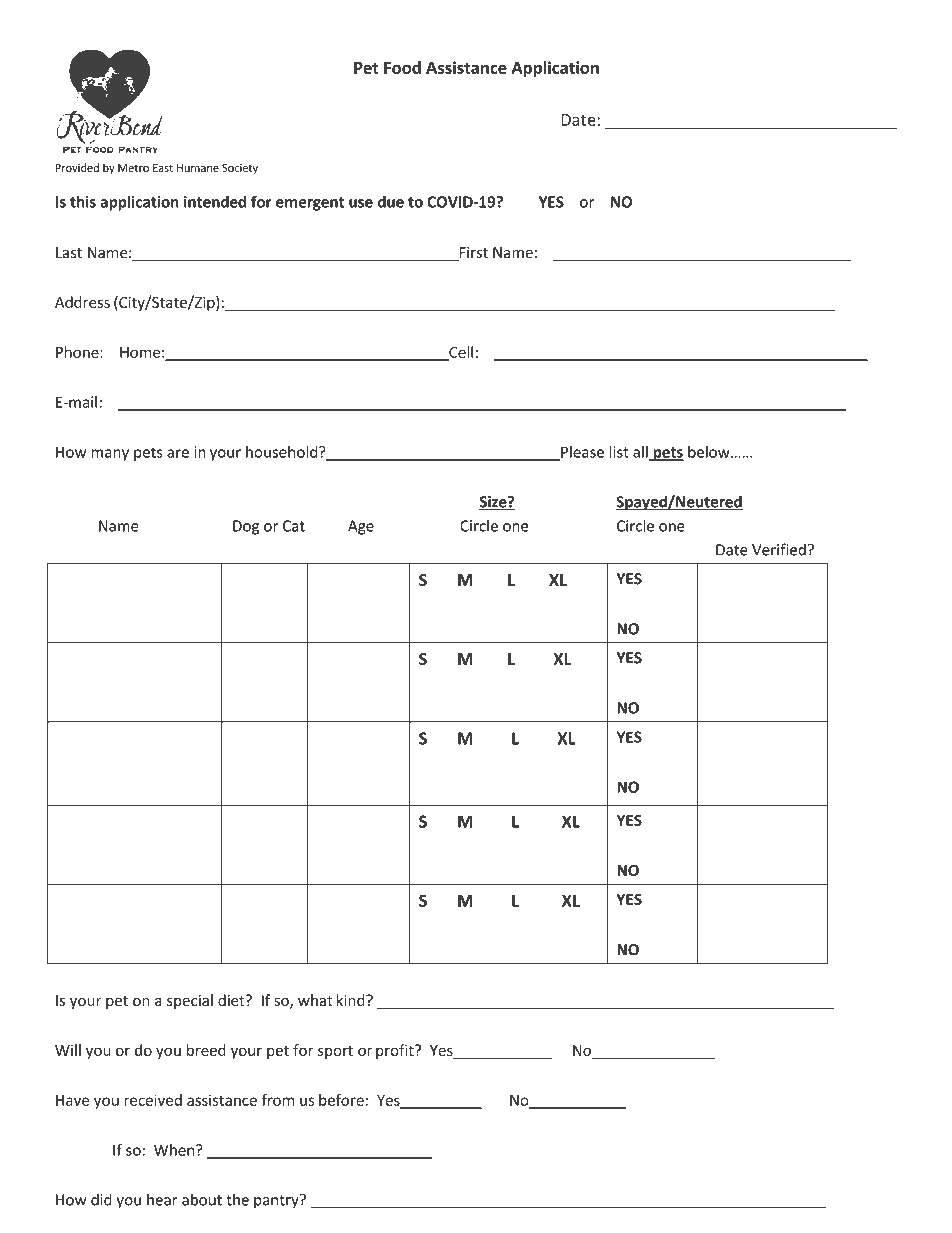  Describe the element at coordinates (246, 527) in the page. I see `Dog` at that location.
